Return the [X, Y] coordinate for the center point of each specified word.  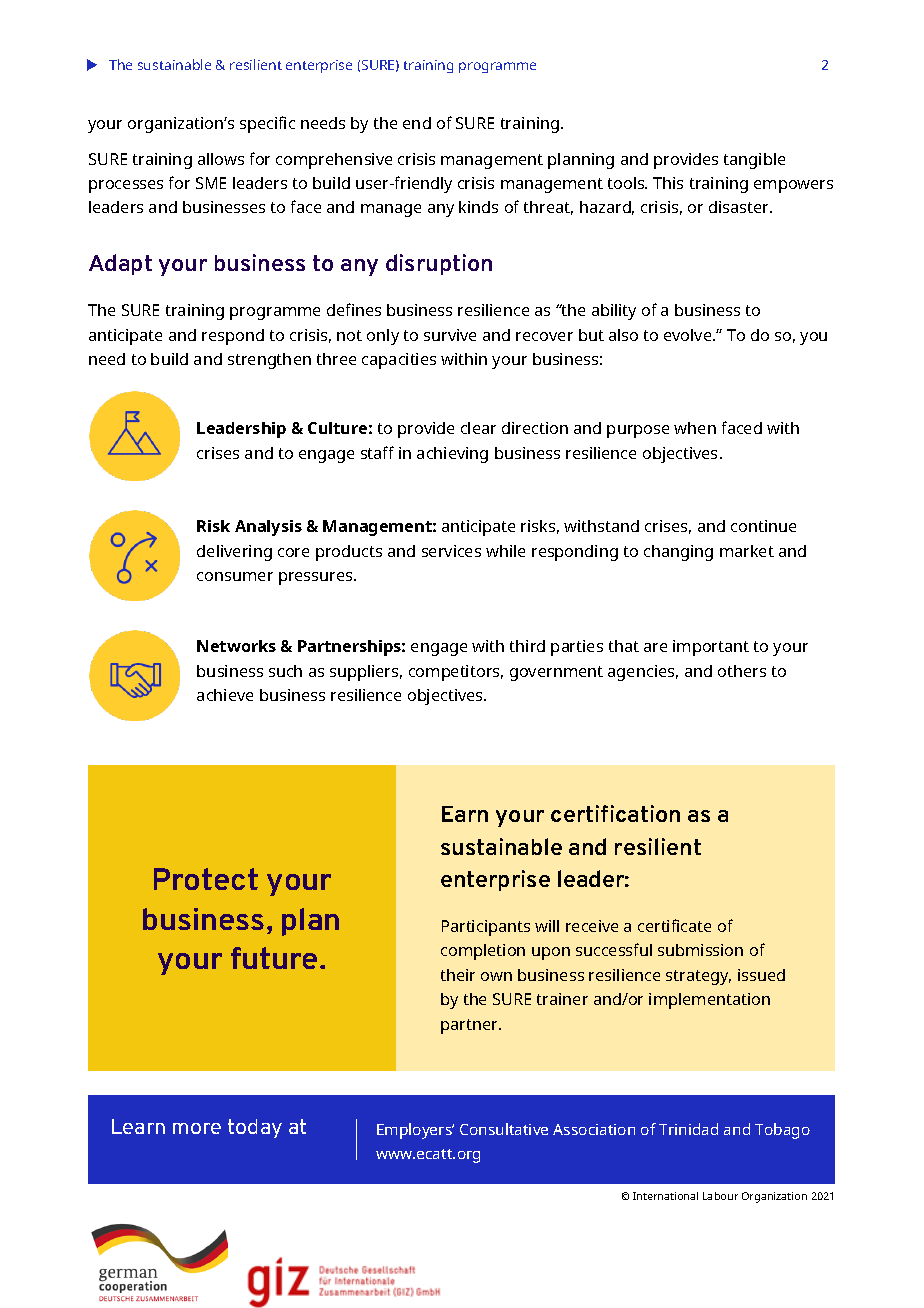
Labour [720, 1196]
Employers [415, 1131]
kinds [478, 207]
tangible [754, 161]
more [197, 1128]
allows [221, 159]
